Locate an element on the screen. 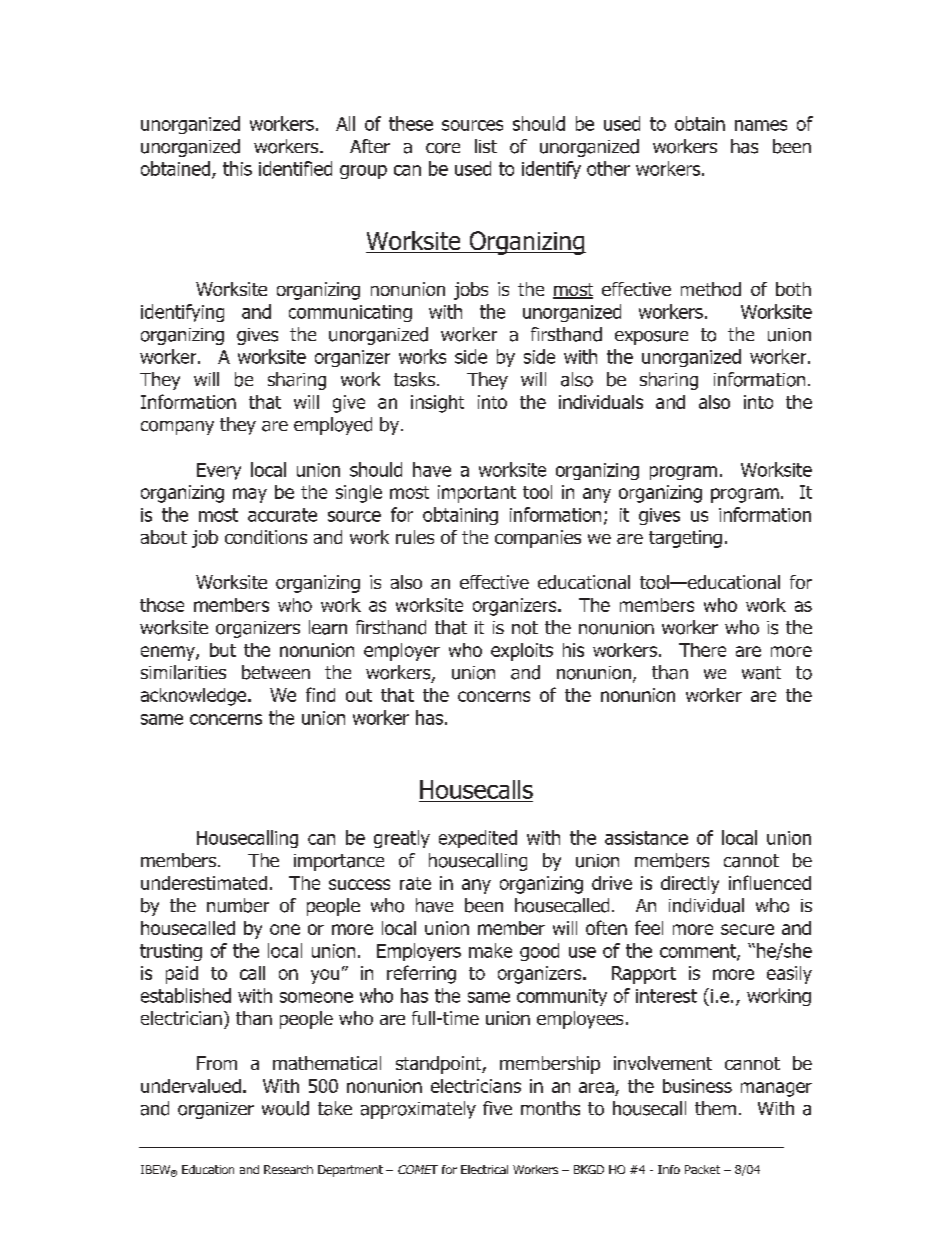 This screenshot has height=1233, width=952. would is located at coordinates (285, 1108).
